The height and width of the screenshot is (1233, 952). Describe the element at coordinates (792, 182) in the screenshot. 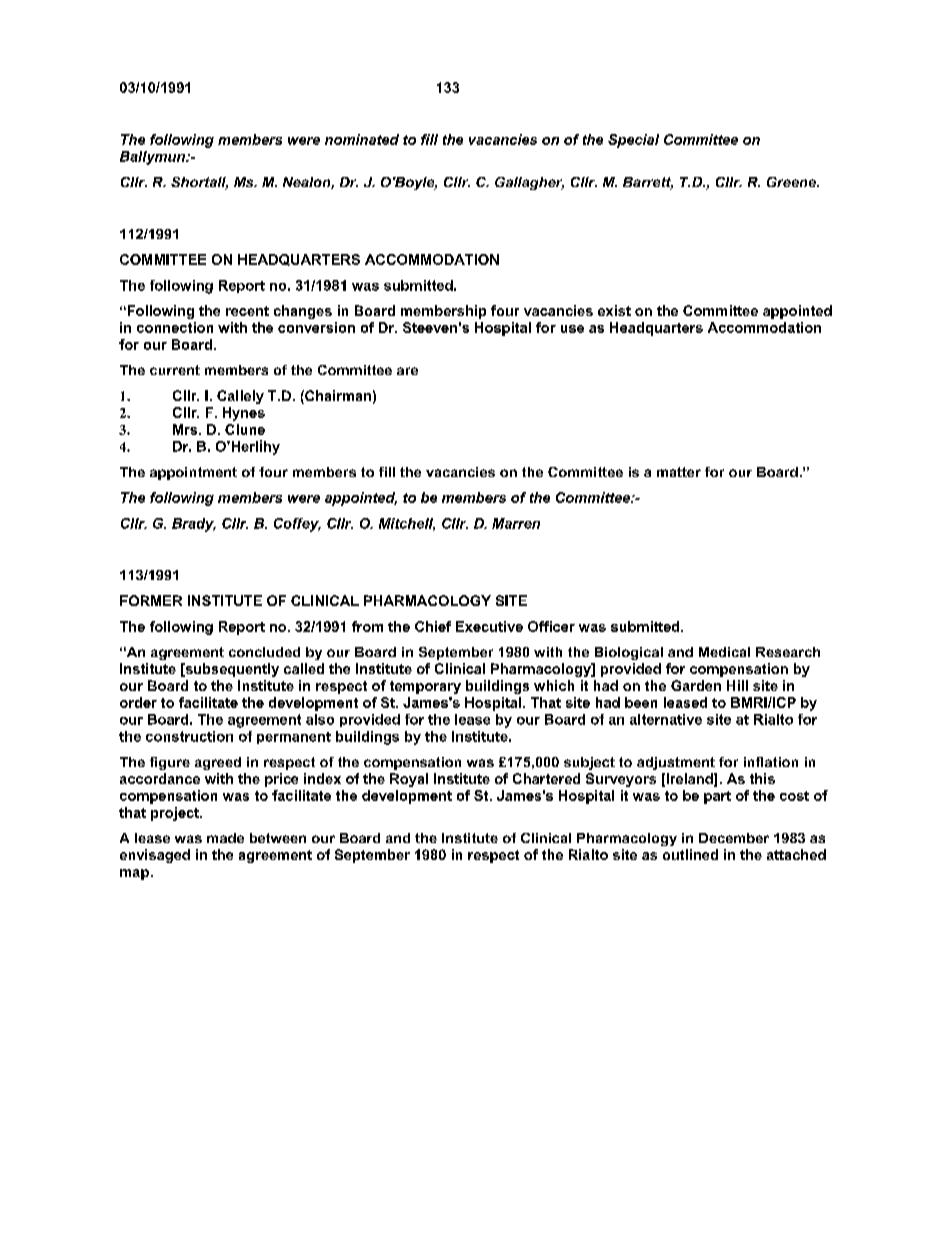

I see `Greene` at that location.
